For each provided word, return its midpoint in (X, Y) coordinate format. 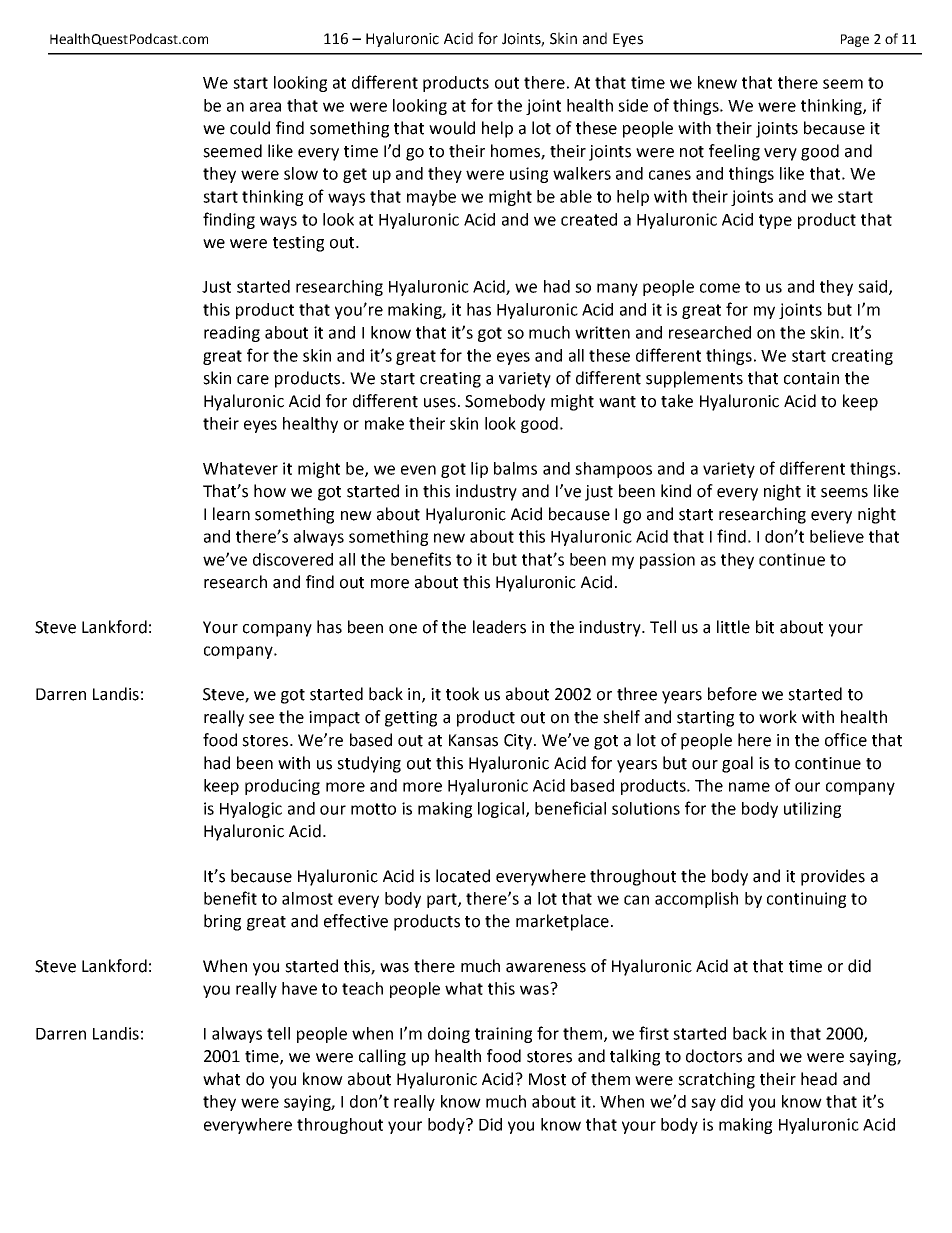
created (589, 219)
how (270, 491)
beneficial (570, 808)
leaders (499, 627)
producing (282, 787)
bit (765, 627)
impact (334, 719)
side (633, 105)
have (299, 988)
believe (837, 536)
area (265, 107)
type (775, 221)
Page (855, 40)
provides (833, 877)
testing (298, 244)
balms (515, 468)
